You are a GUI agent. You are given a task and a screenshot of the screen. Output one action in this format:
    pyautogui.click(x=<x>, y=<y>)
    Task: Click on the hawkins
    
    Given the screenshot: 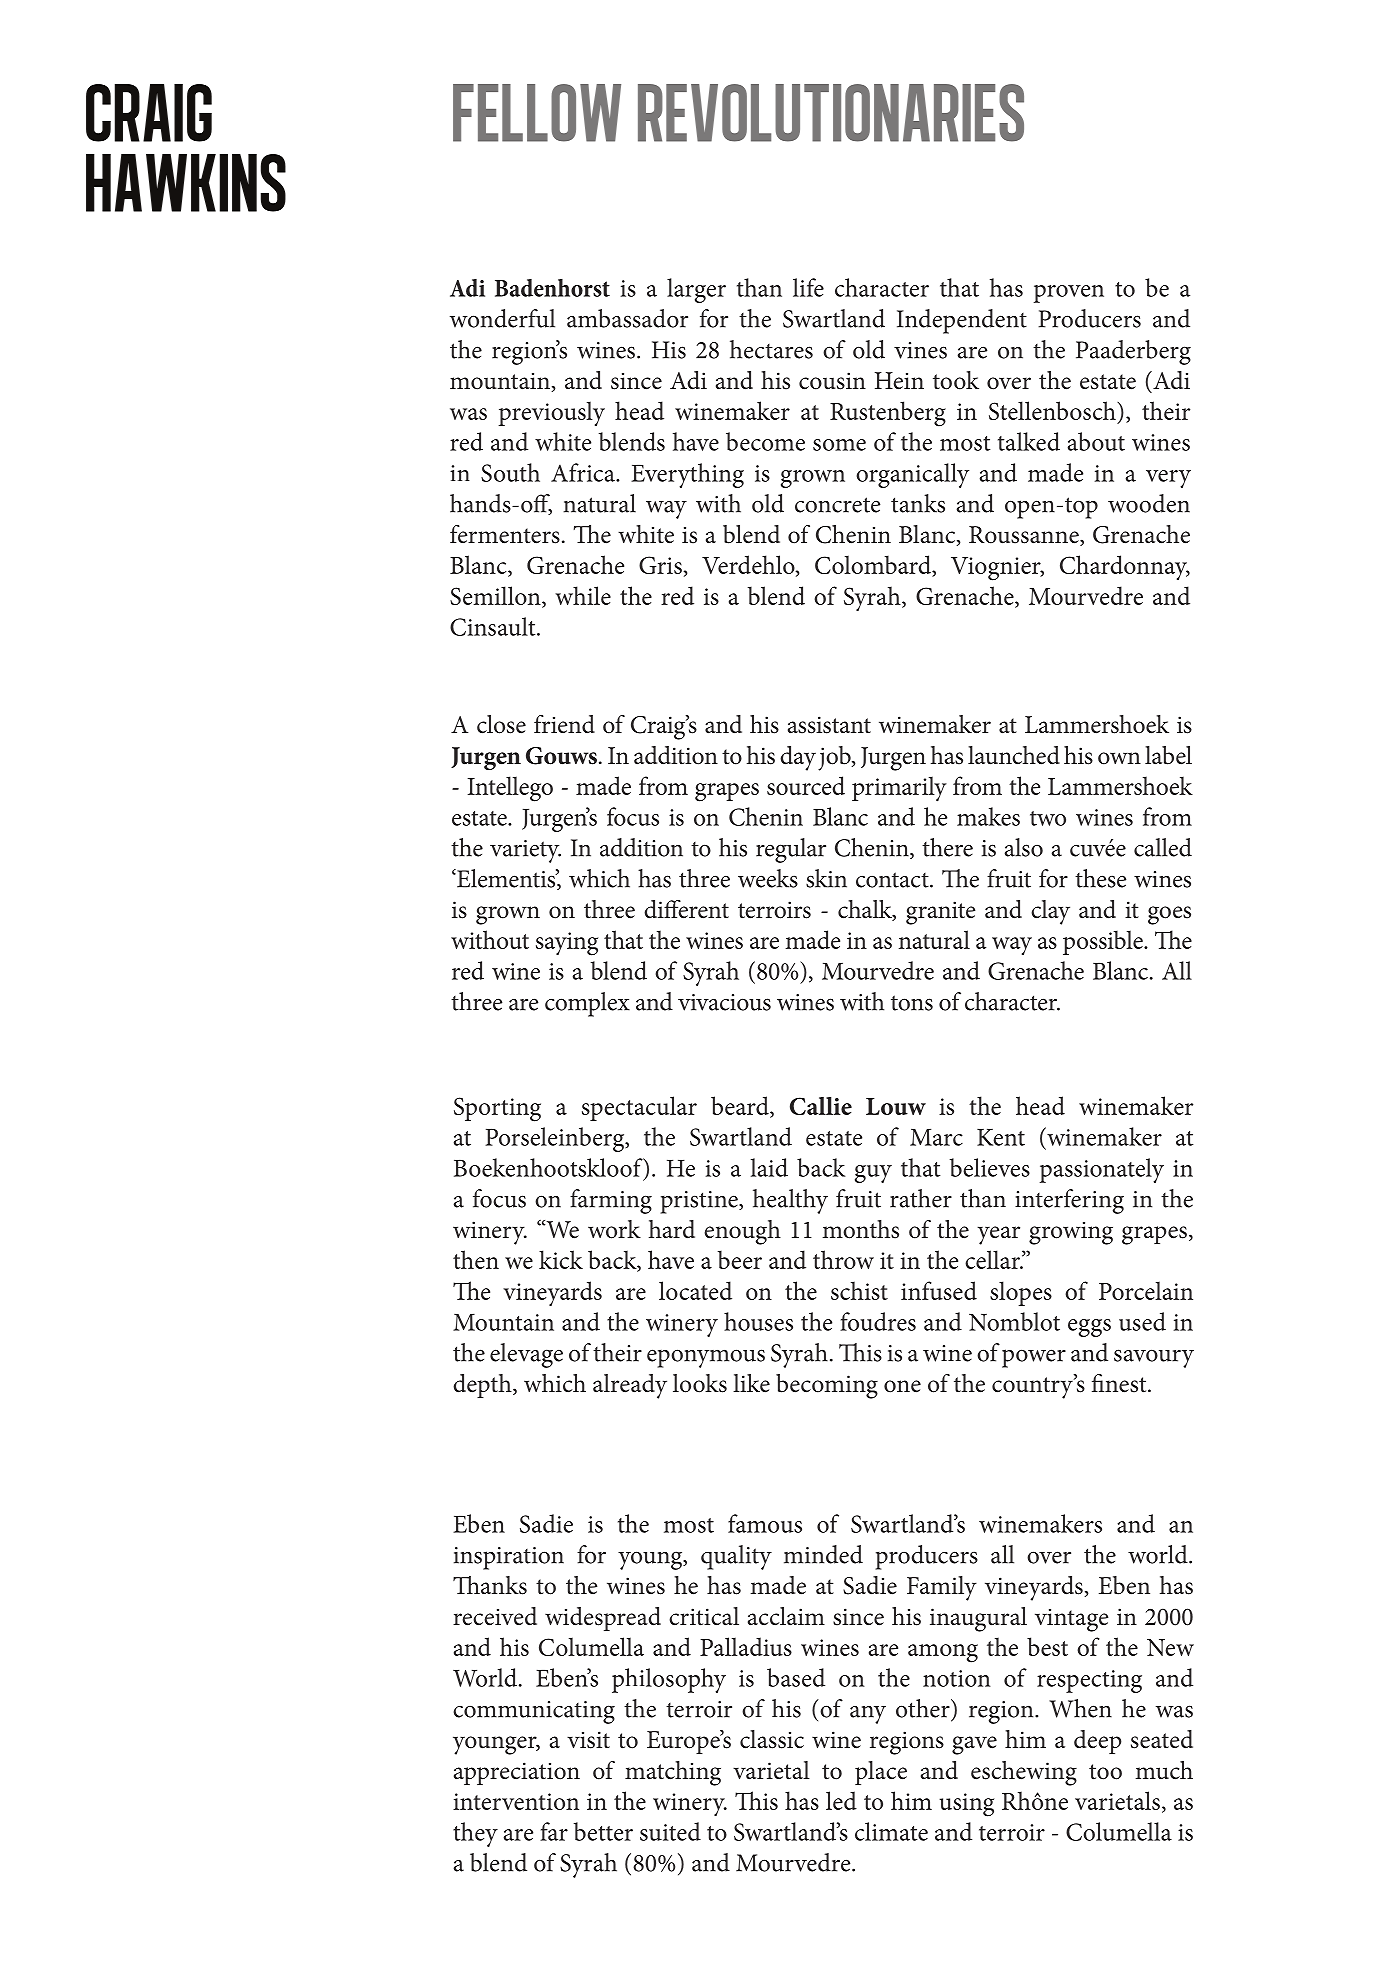 What is the action you would take?
    pyautogui.click(x=186, y=183)
